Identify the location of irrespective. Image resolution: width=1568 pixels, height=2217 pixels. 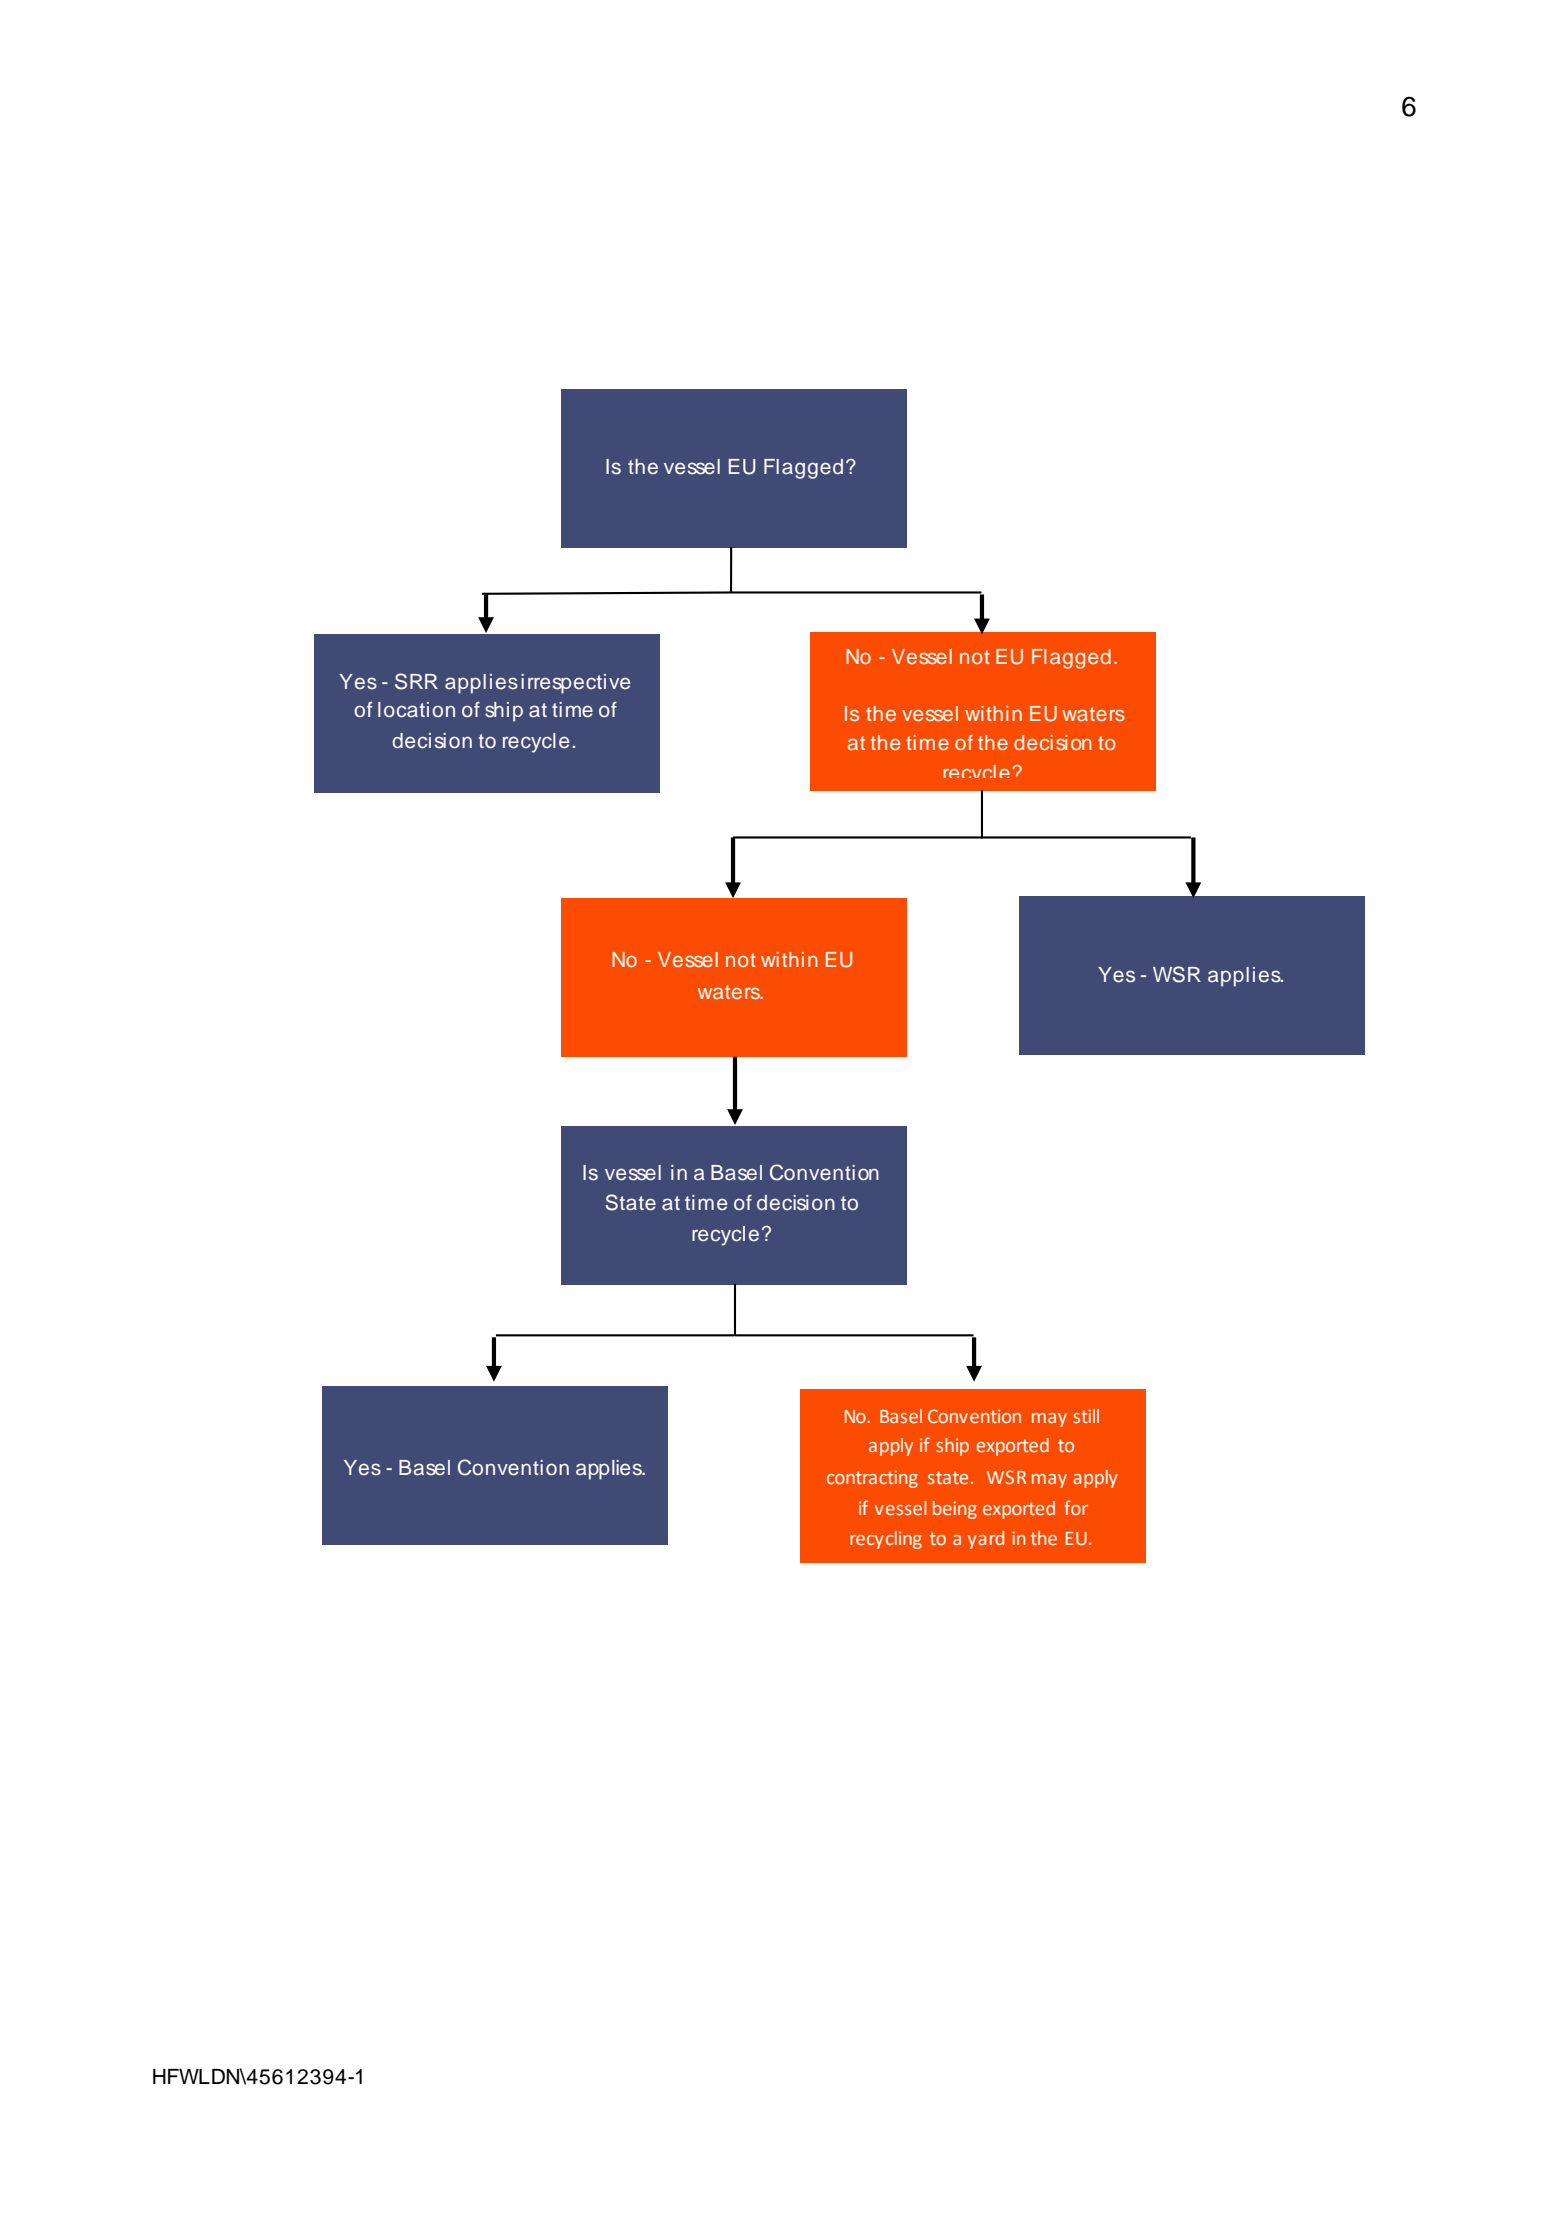
(575, 684).
